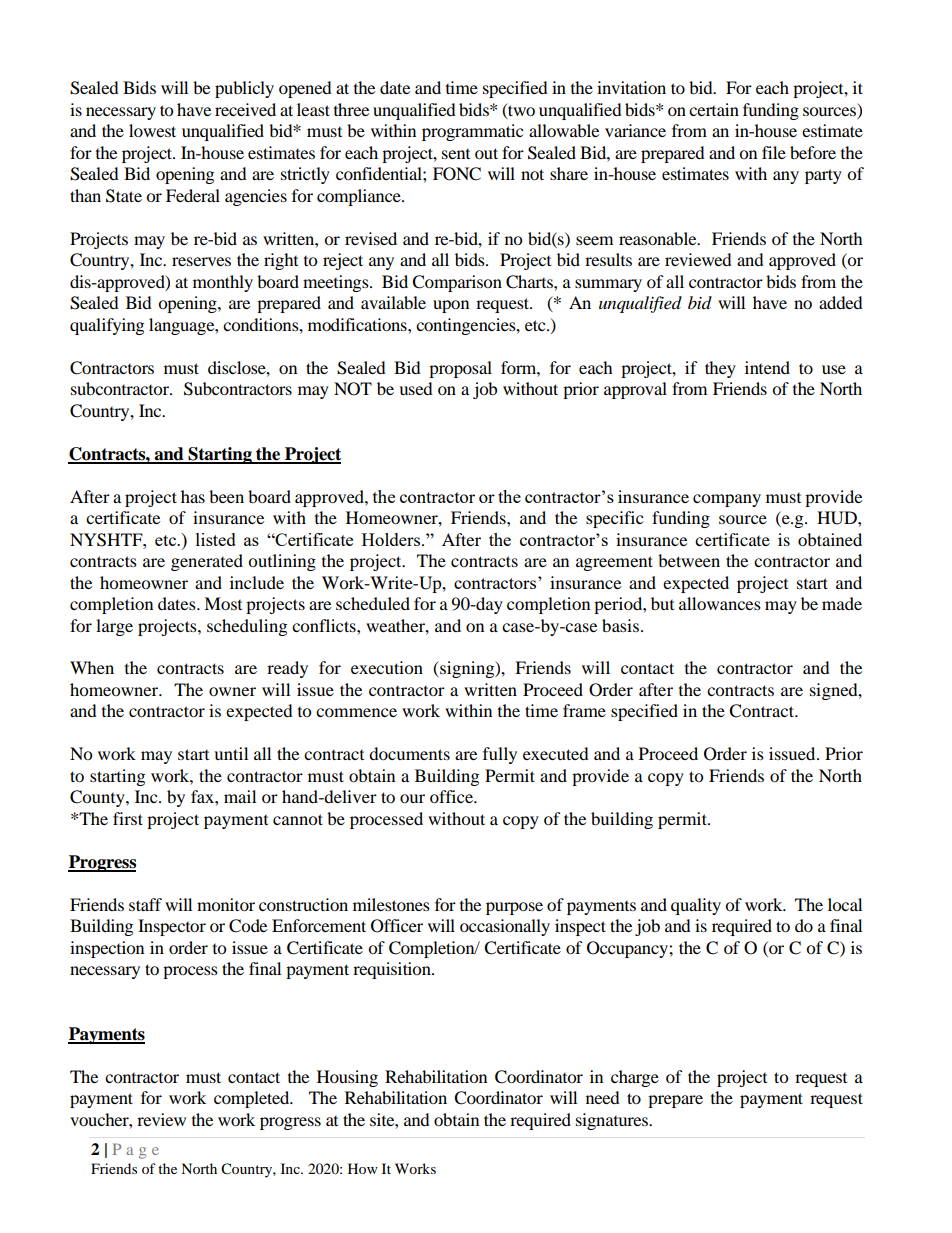 The height and width of the screenshot is (1233, 952). Describe the element at coordinates (152, 130) in the screenshot. I see `lowest` at that location.
